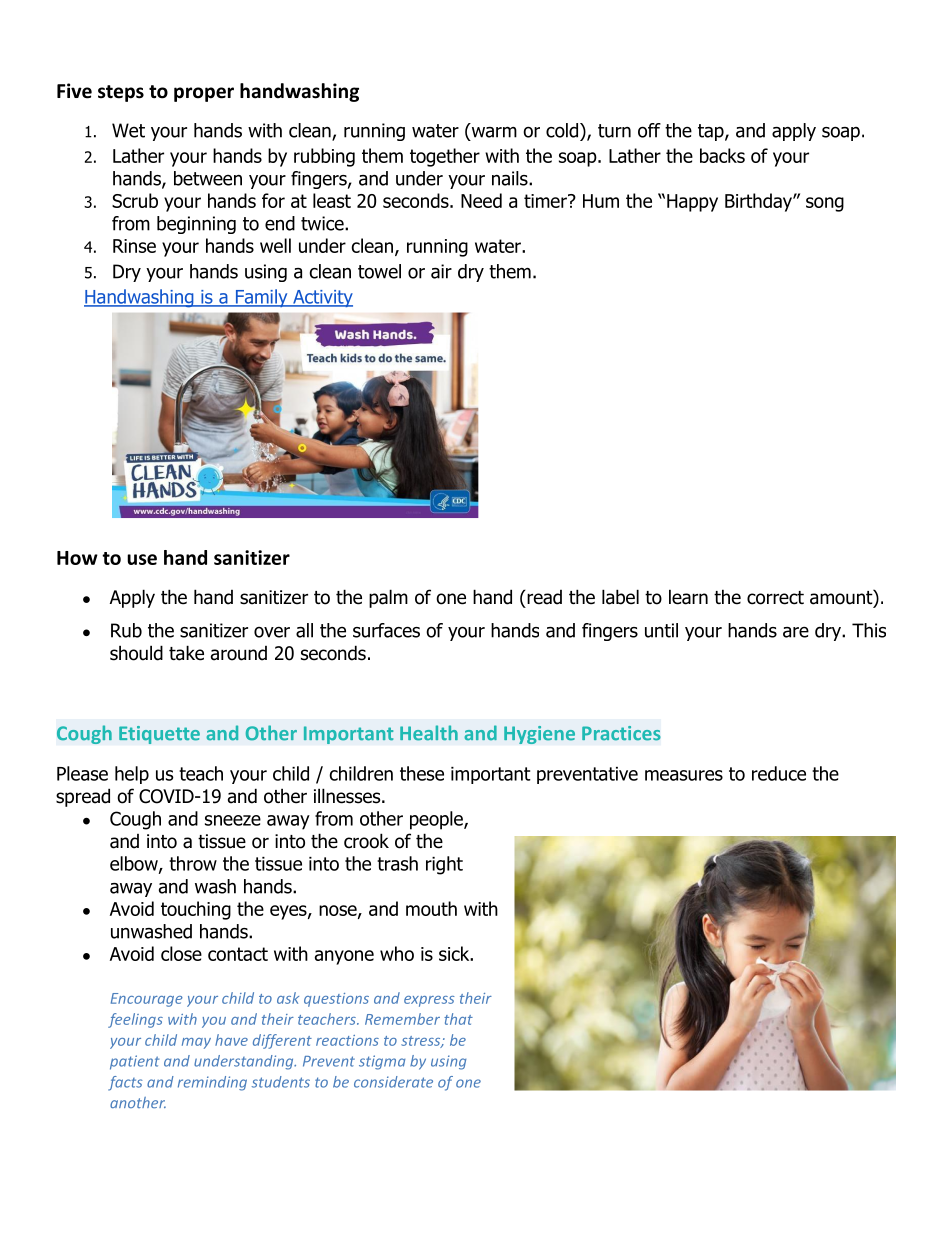 The height and width of the document is (1233, 952). What do you see at coordinates (458, 1019) in the document?
I see `that` at bounding box center [458, 1019].
